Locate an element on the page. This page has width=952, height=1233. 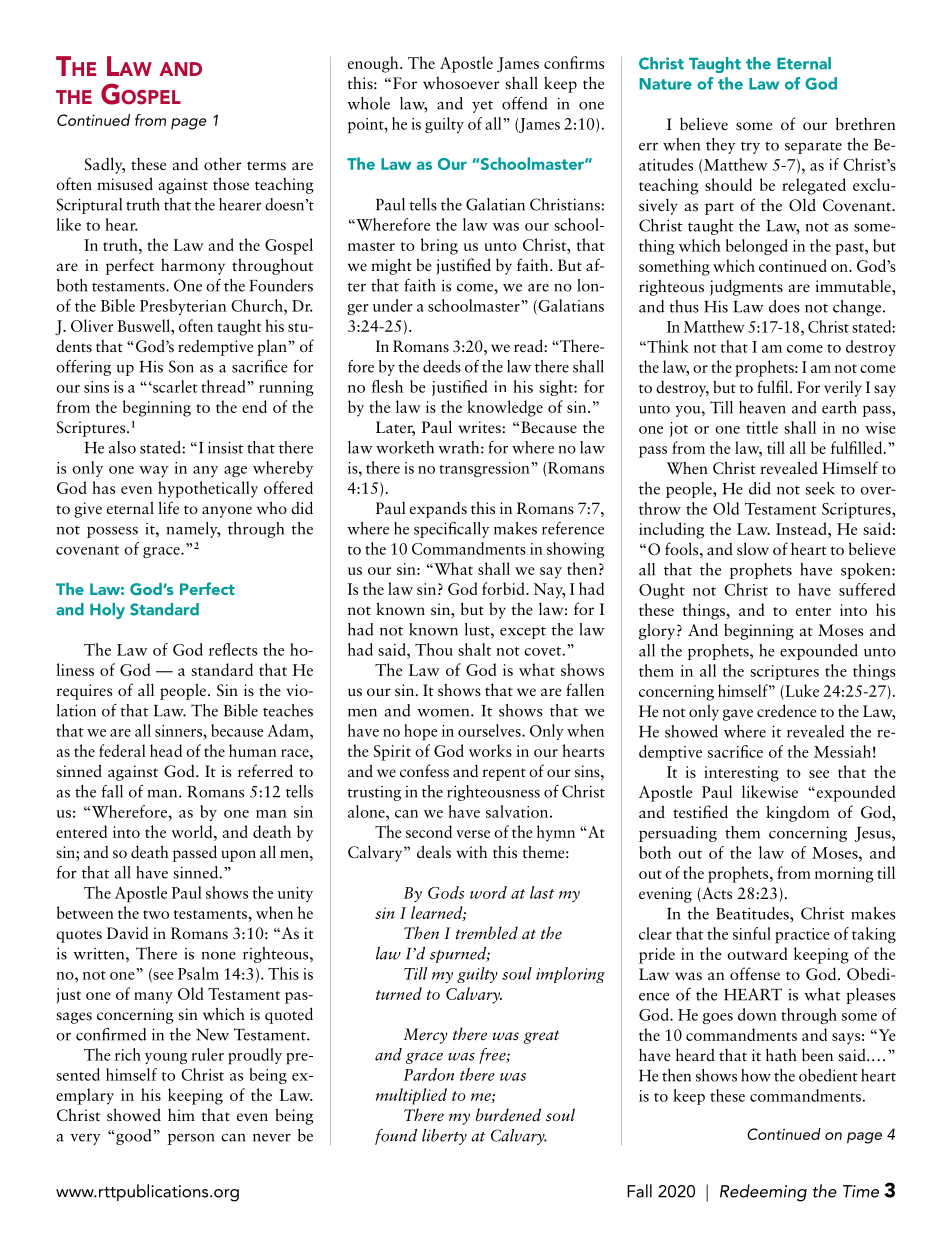
shalt is located at coordinates (474, 649).
